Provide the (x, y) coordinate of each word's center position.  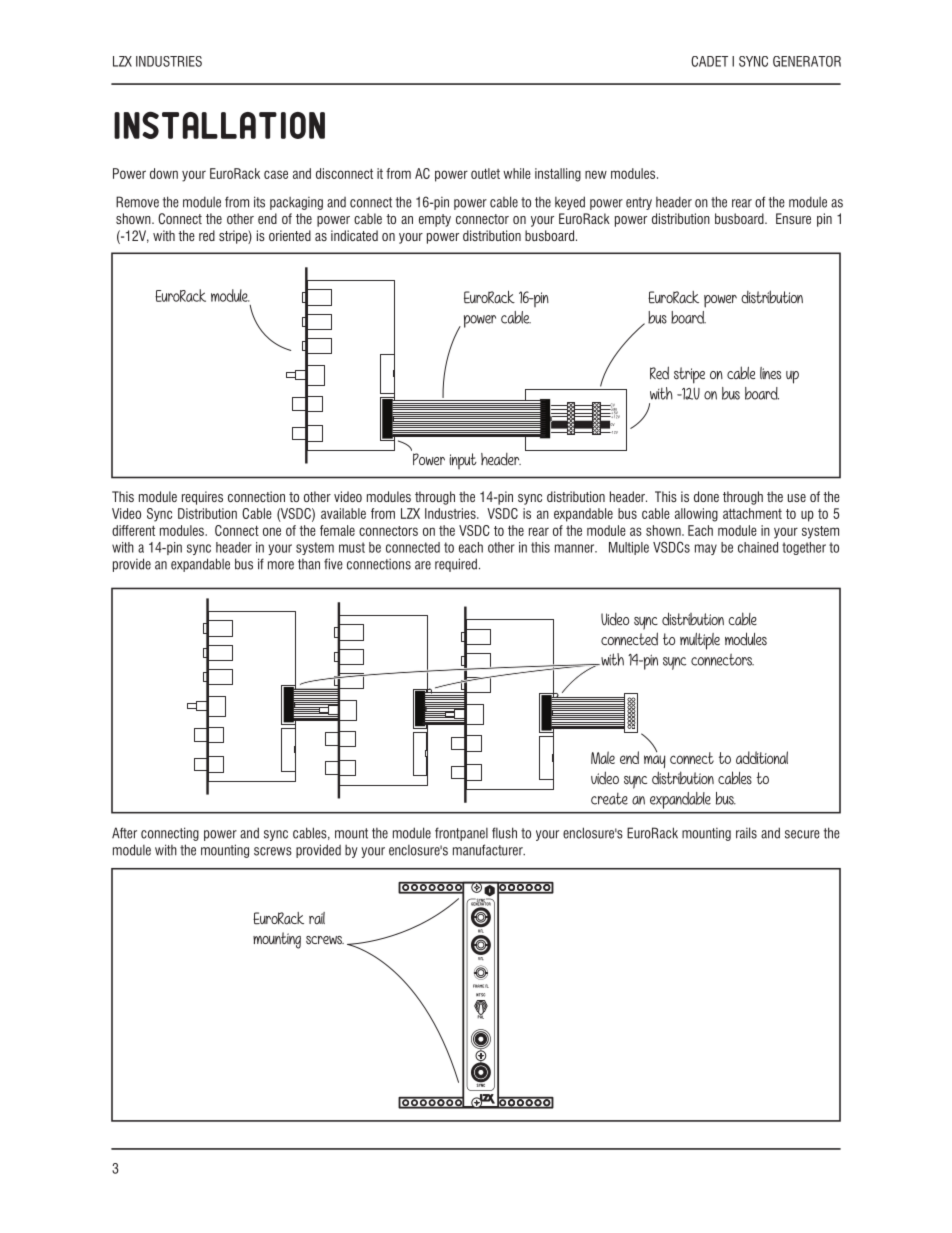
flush (504, 833)
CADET (709, 61)
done (706, 496)
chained (758, 547)
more (281, 565)
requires (202, 498)
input (463, 461)
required (456, 565)
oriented (290, 235)
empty (435, 220)
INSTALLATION (219, 125)
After (124, 833)
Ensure (793, 218)
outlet (485, 173)
